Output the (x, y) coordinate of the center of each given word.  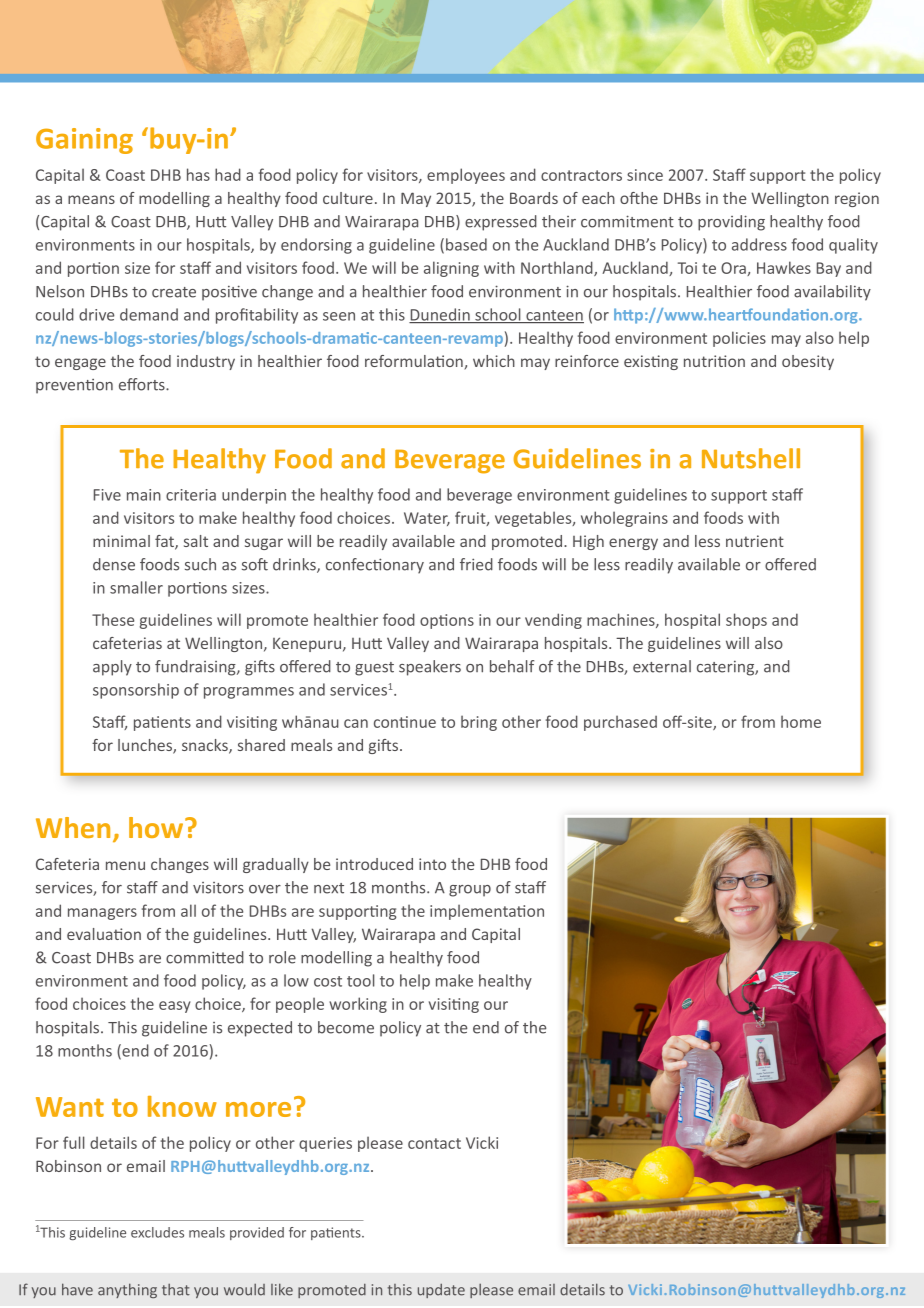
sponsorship (136, 691)
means (91, 199)
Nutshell (751, 458)
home (801, 721)
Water (427, 519)
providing (731, 223)
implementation (487, 912)
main (144, 495)
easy (174, 1007)
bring (479, 723)
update (441, 1291)
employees (466, 176)
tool (361, 980)
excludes (157, 1232)
